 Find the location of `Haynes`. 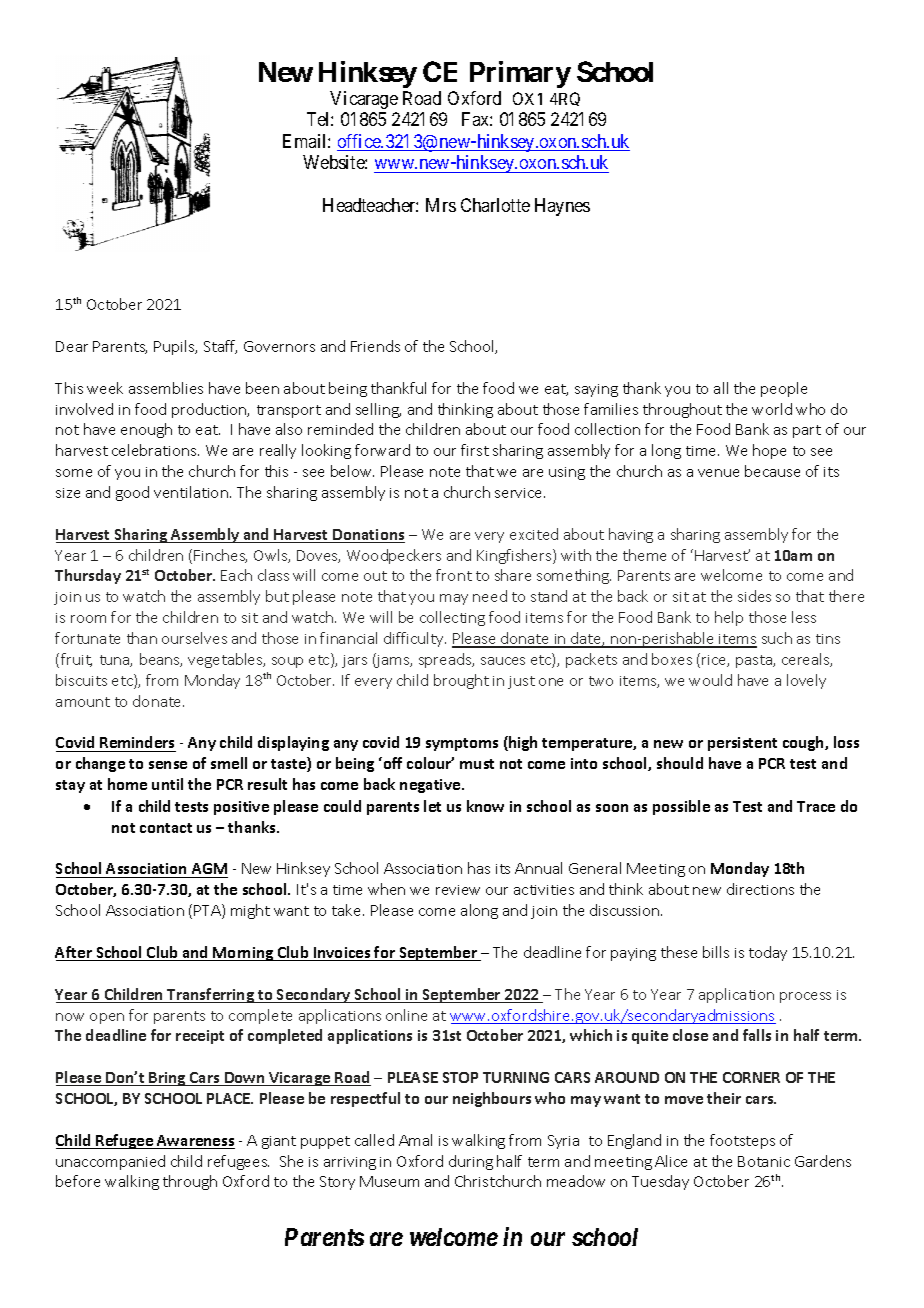

Haynes is located at coordinates (562, 207).
